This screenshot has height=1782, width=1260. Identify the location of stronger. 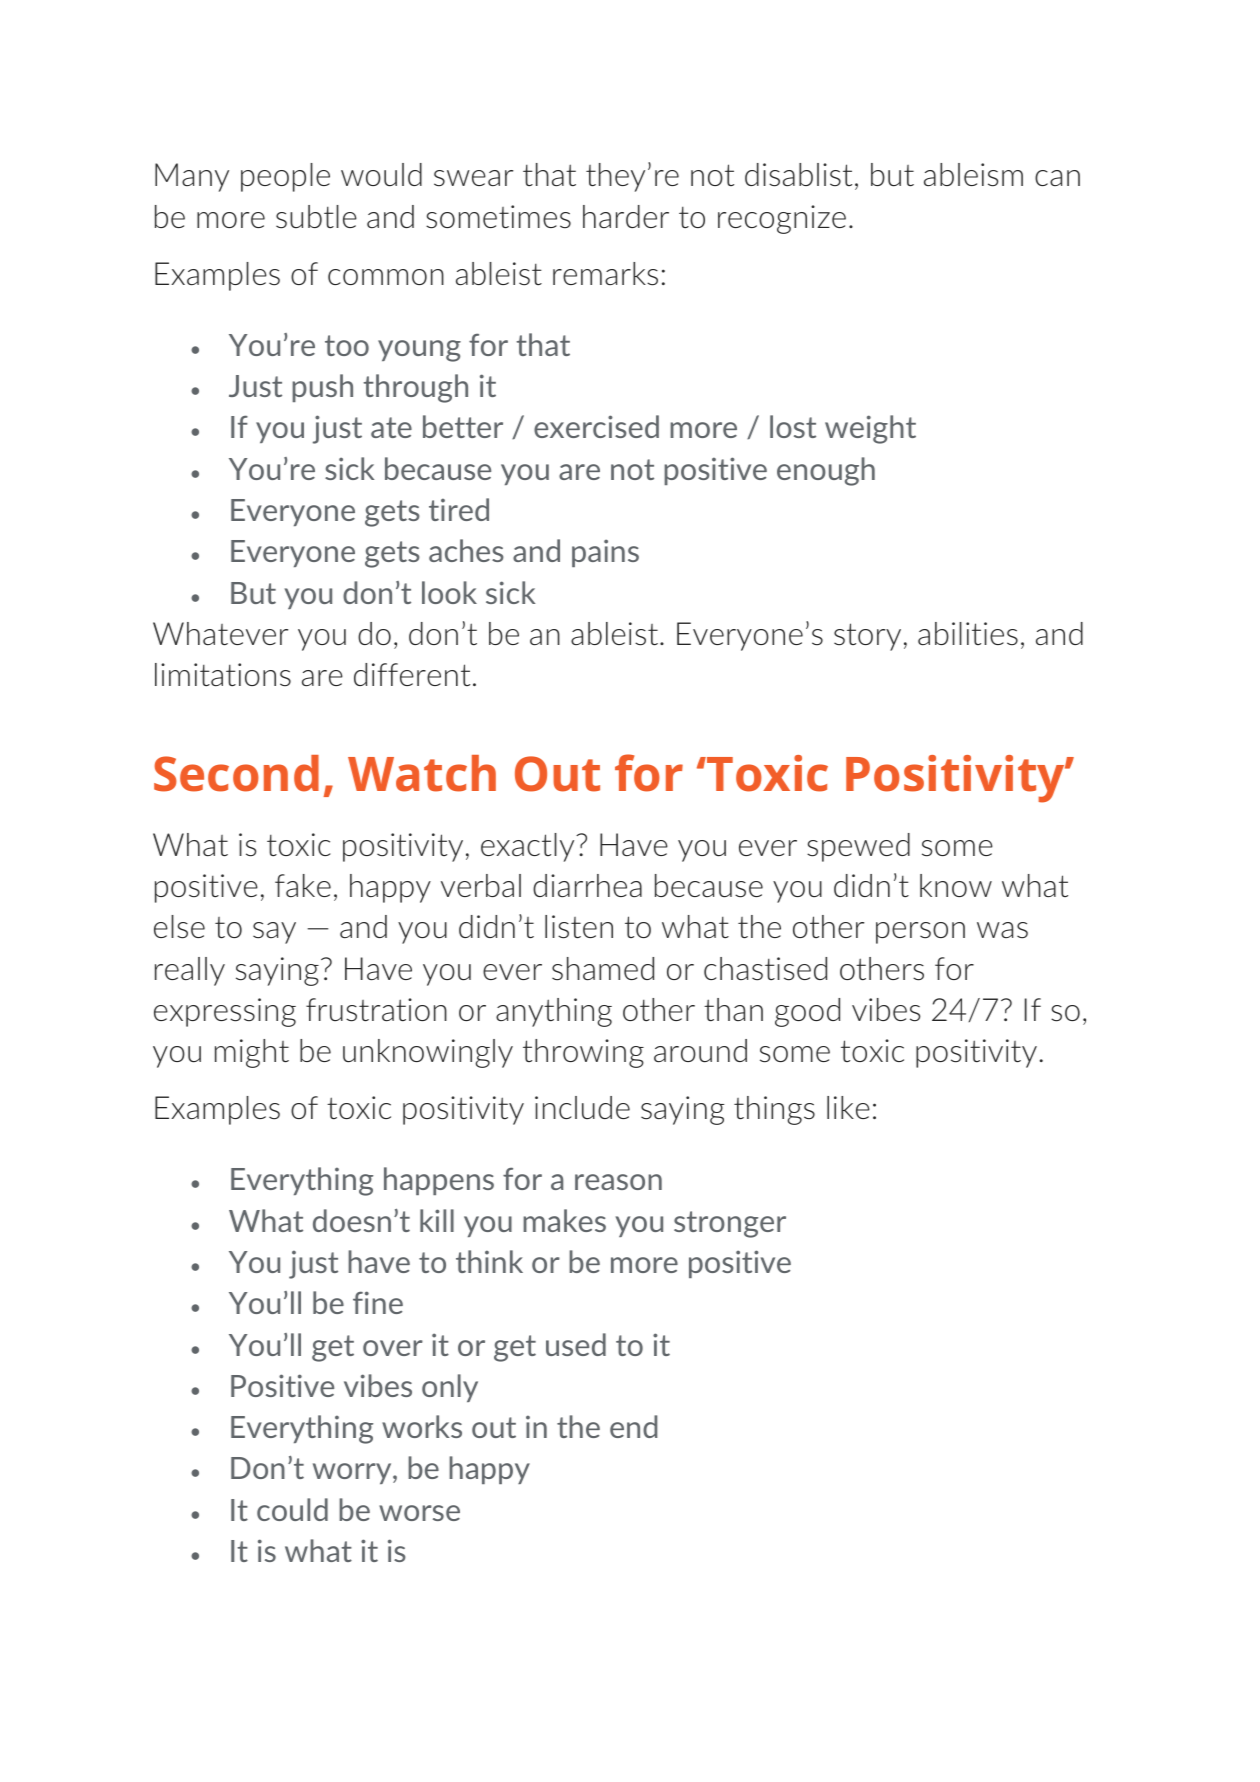
(730, 1224).
